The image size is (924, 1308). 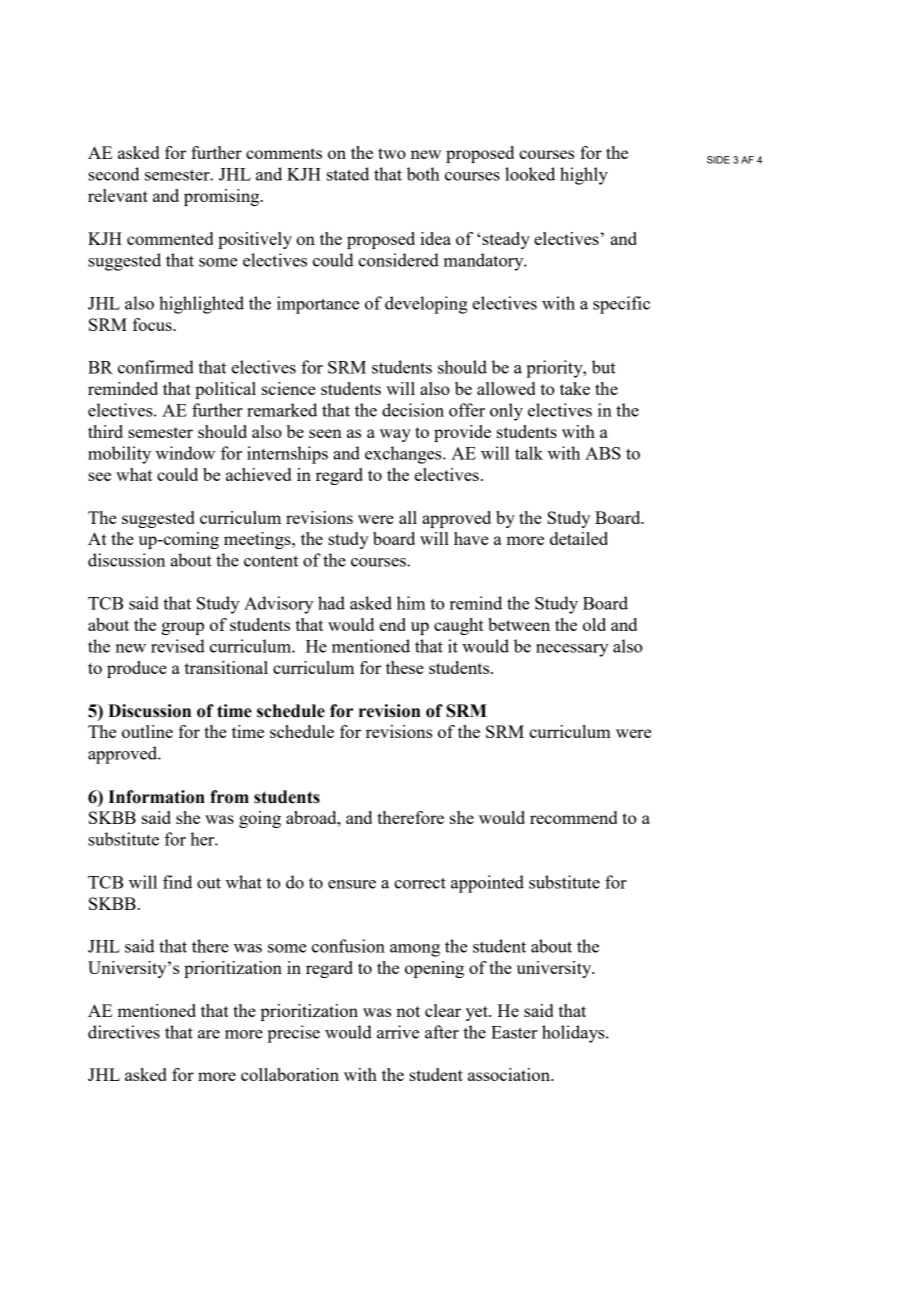 I want to click on holidays, so click(x=574, y=1034).
